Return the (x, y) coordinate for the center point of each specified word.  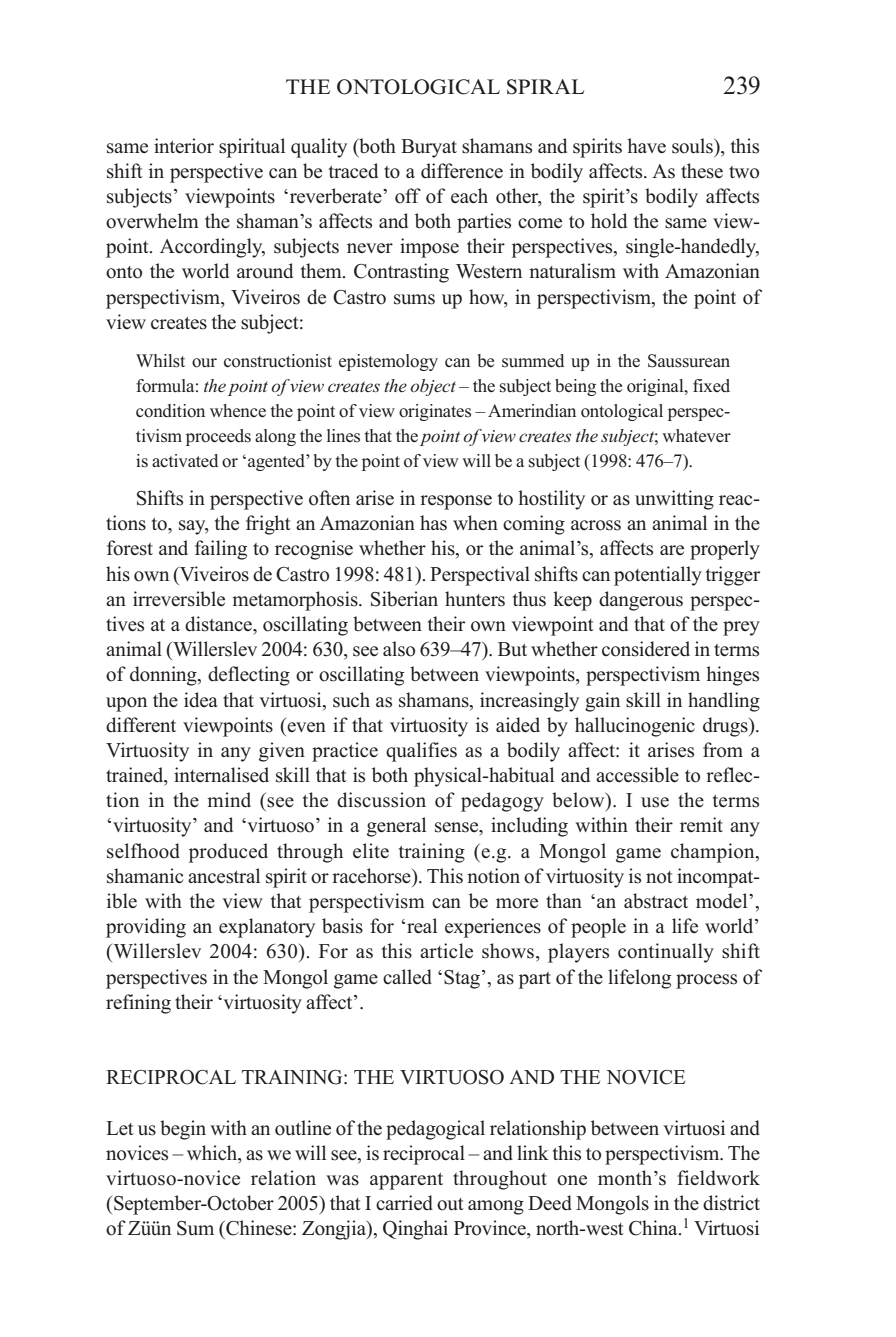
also (399, 649)
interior (184, 146)
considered (646, 649)
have (646, 145)
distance (219, 624)
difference (462, 171)
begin (183, 1130)
